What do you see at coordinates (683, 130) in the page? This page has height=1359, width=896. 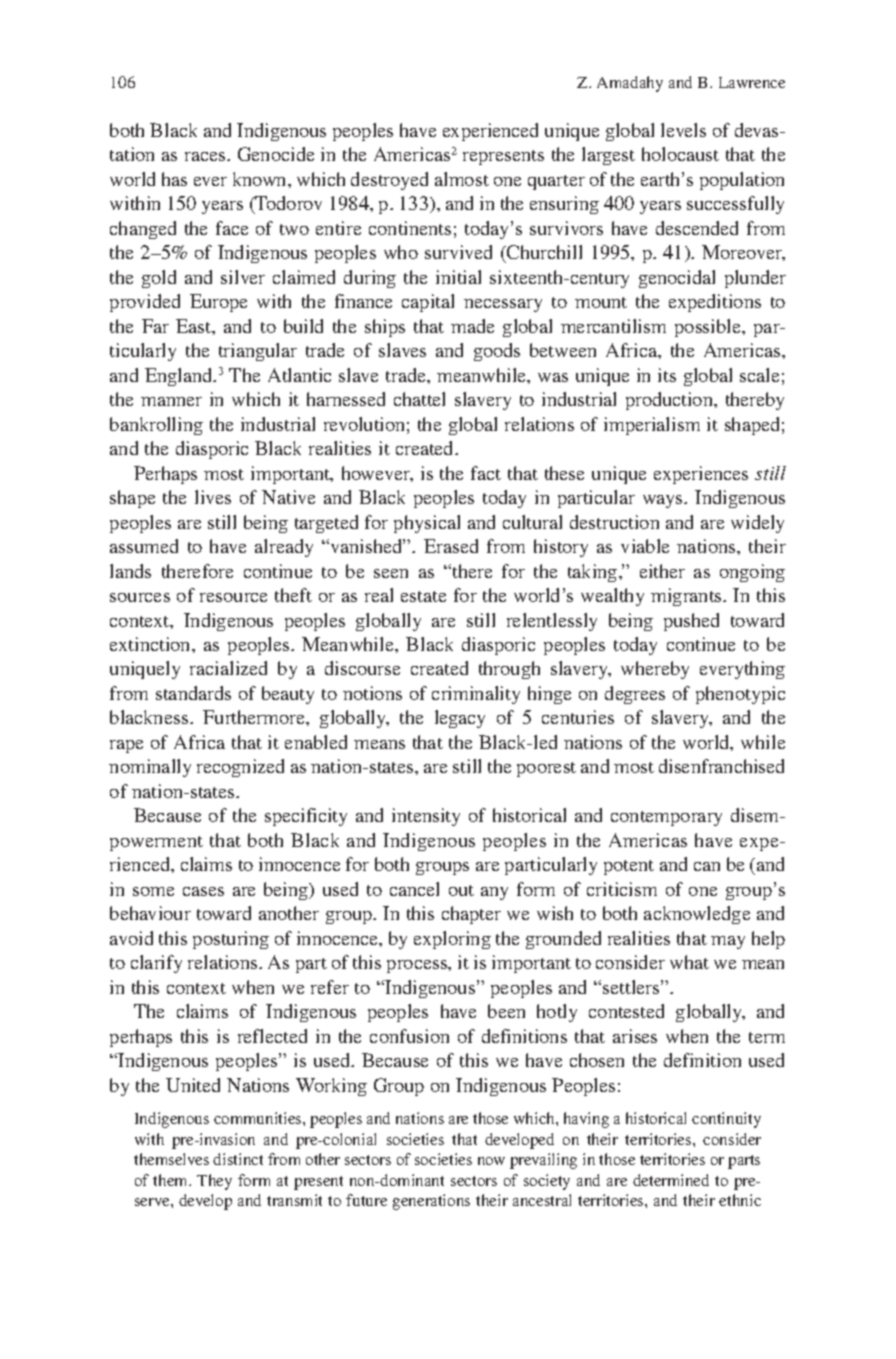 I see `levels` at bounding box center [683, 130].
